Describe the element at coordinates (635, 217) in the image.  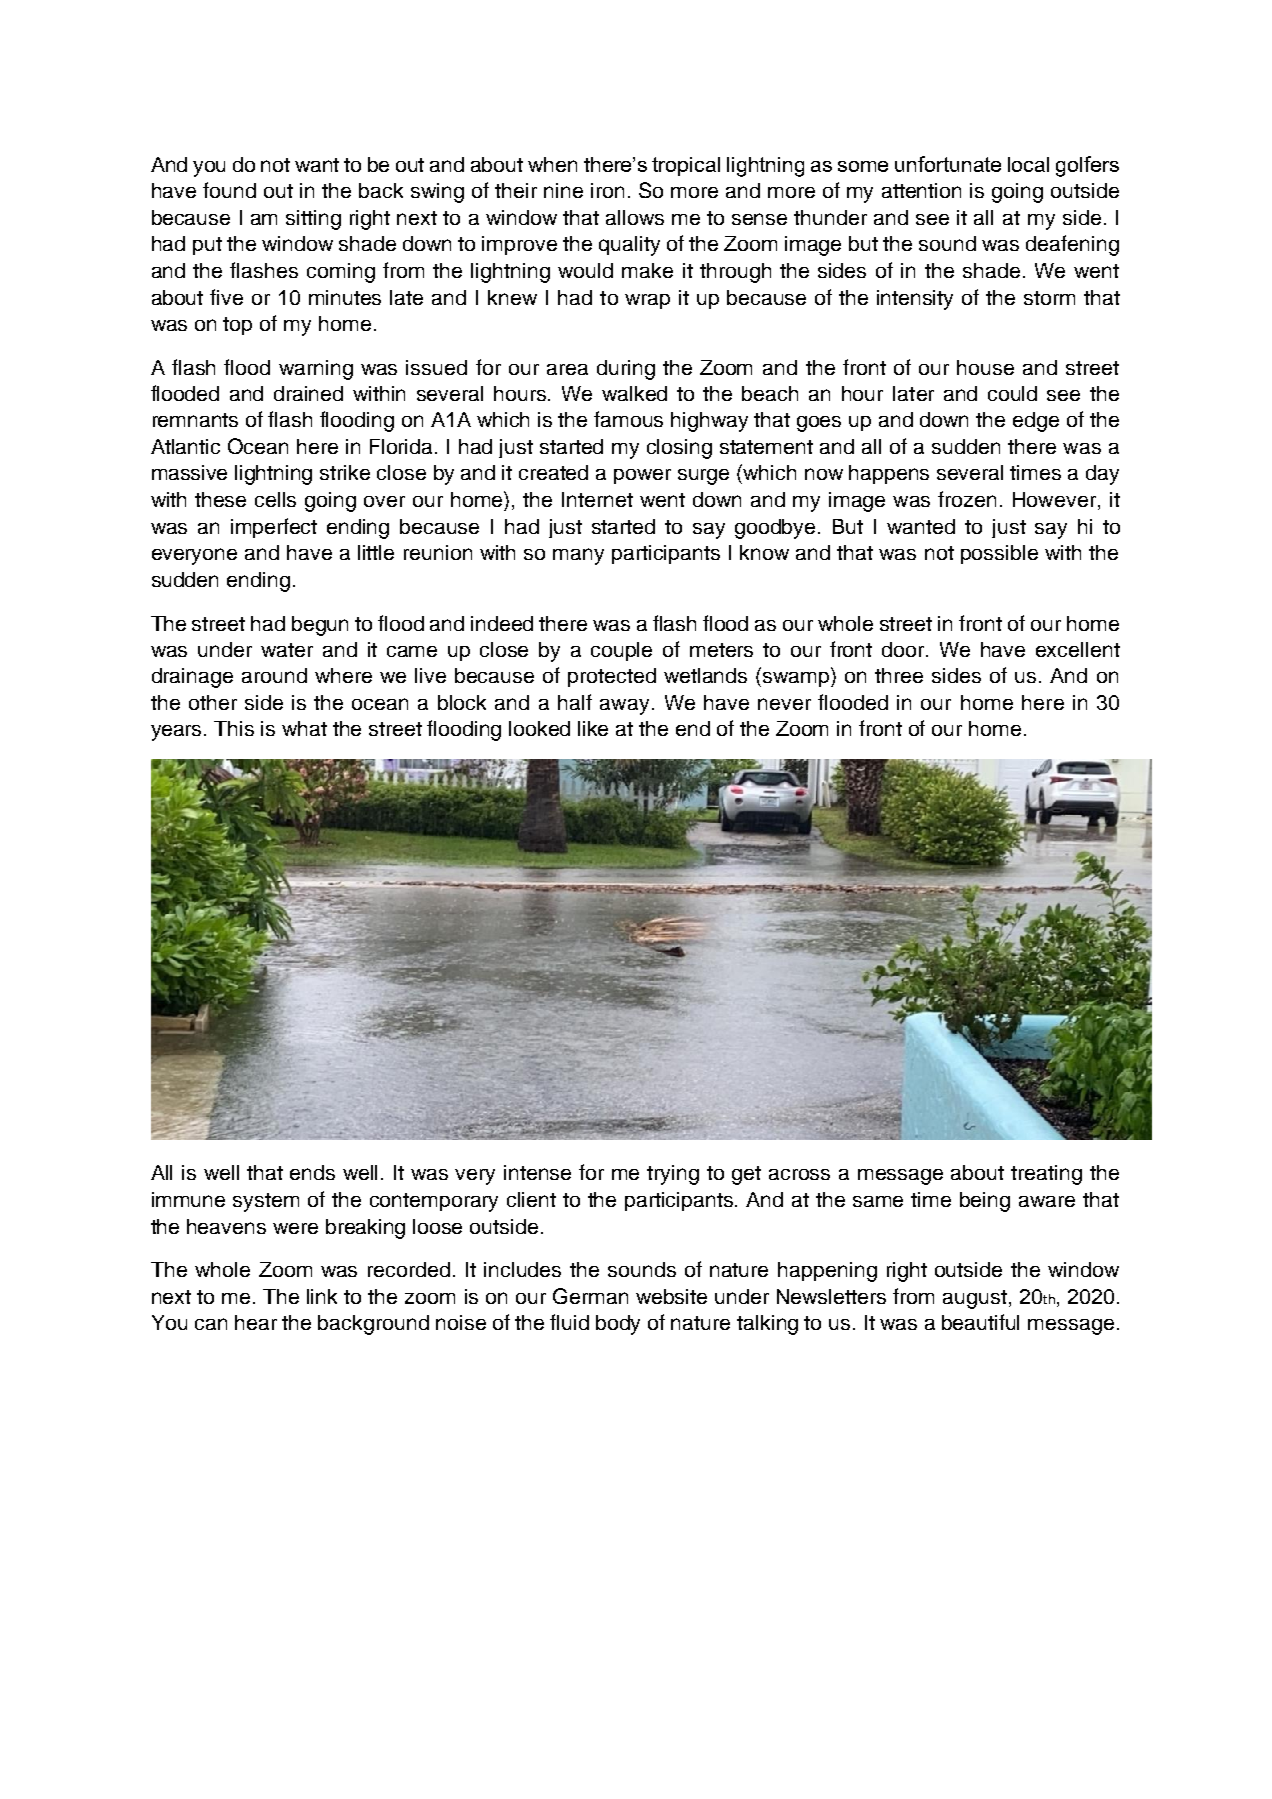
I see `allows` at that location.
